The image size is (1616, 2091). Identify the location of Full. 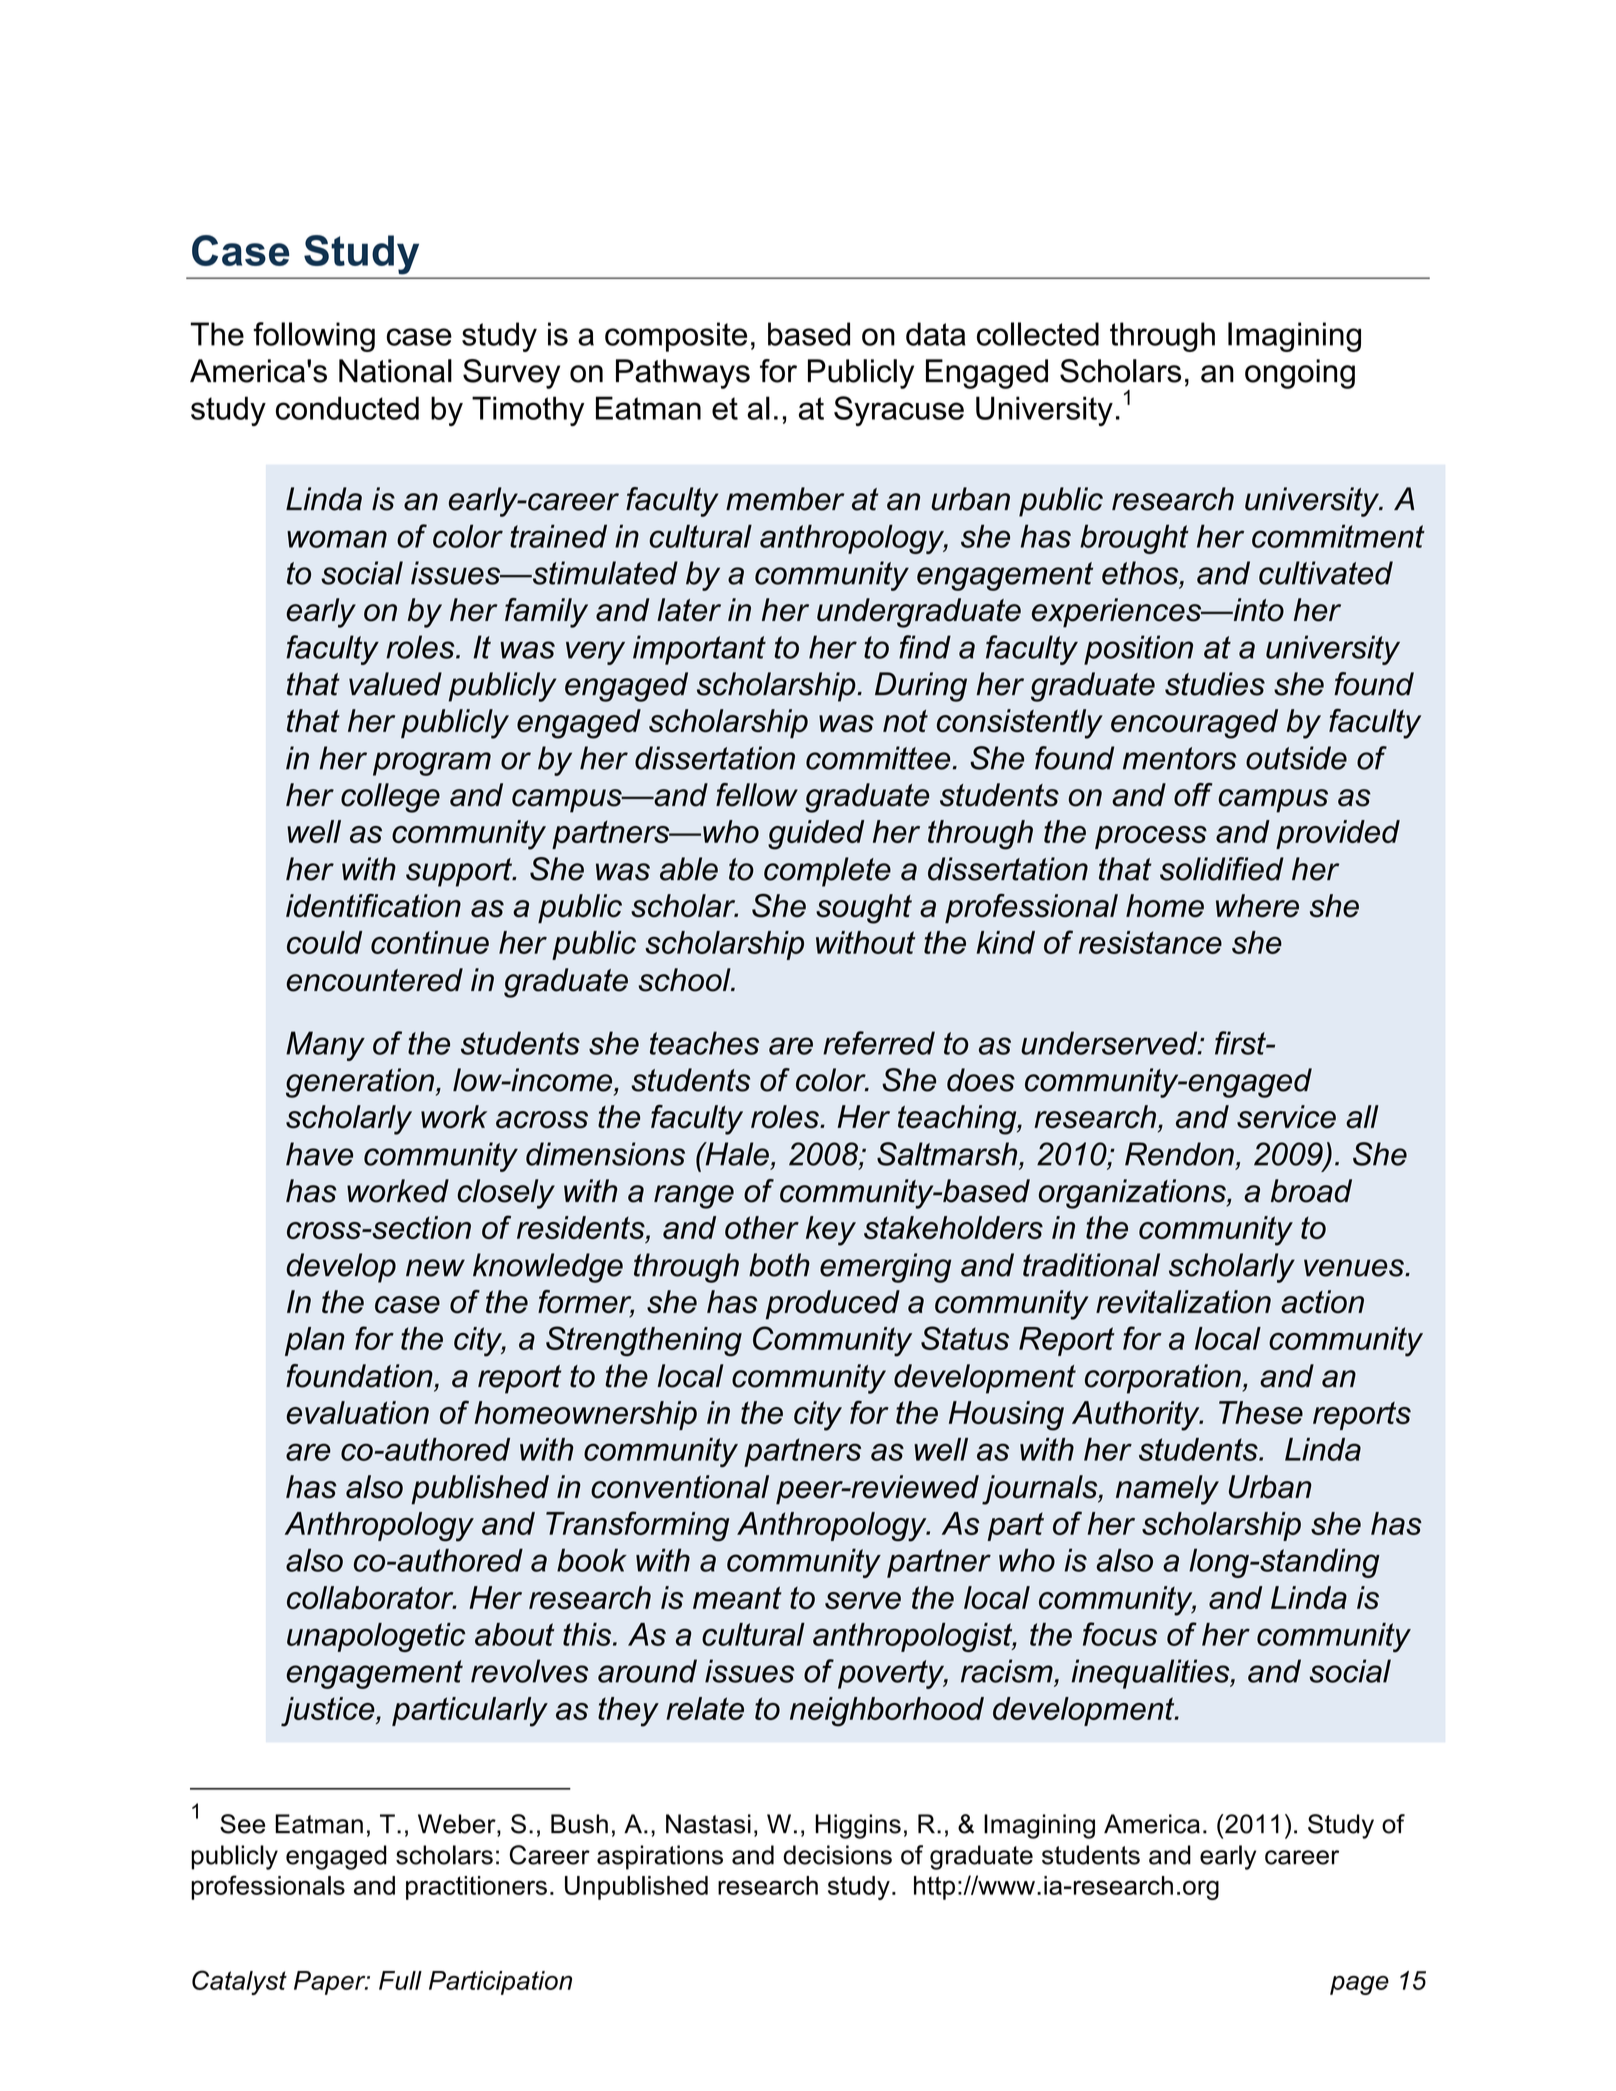
(400, 1980).
